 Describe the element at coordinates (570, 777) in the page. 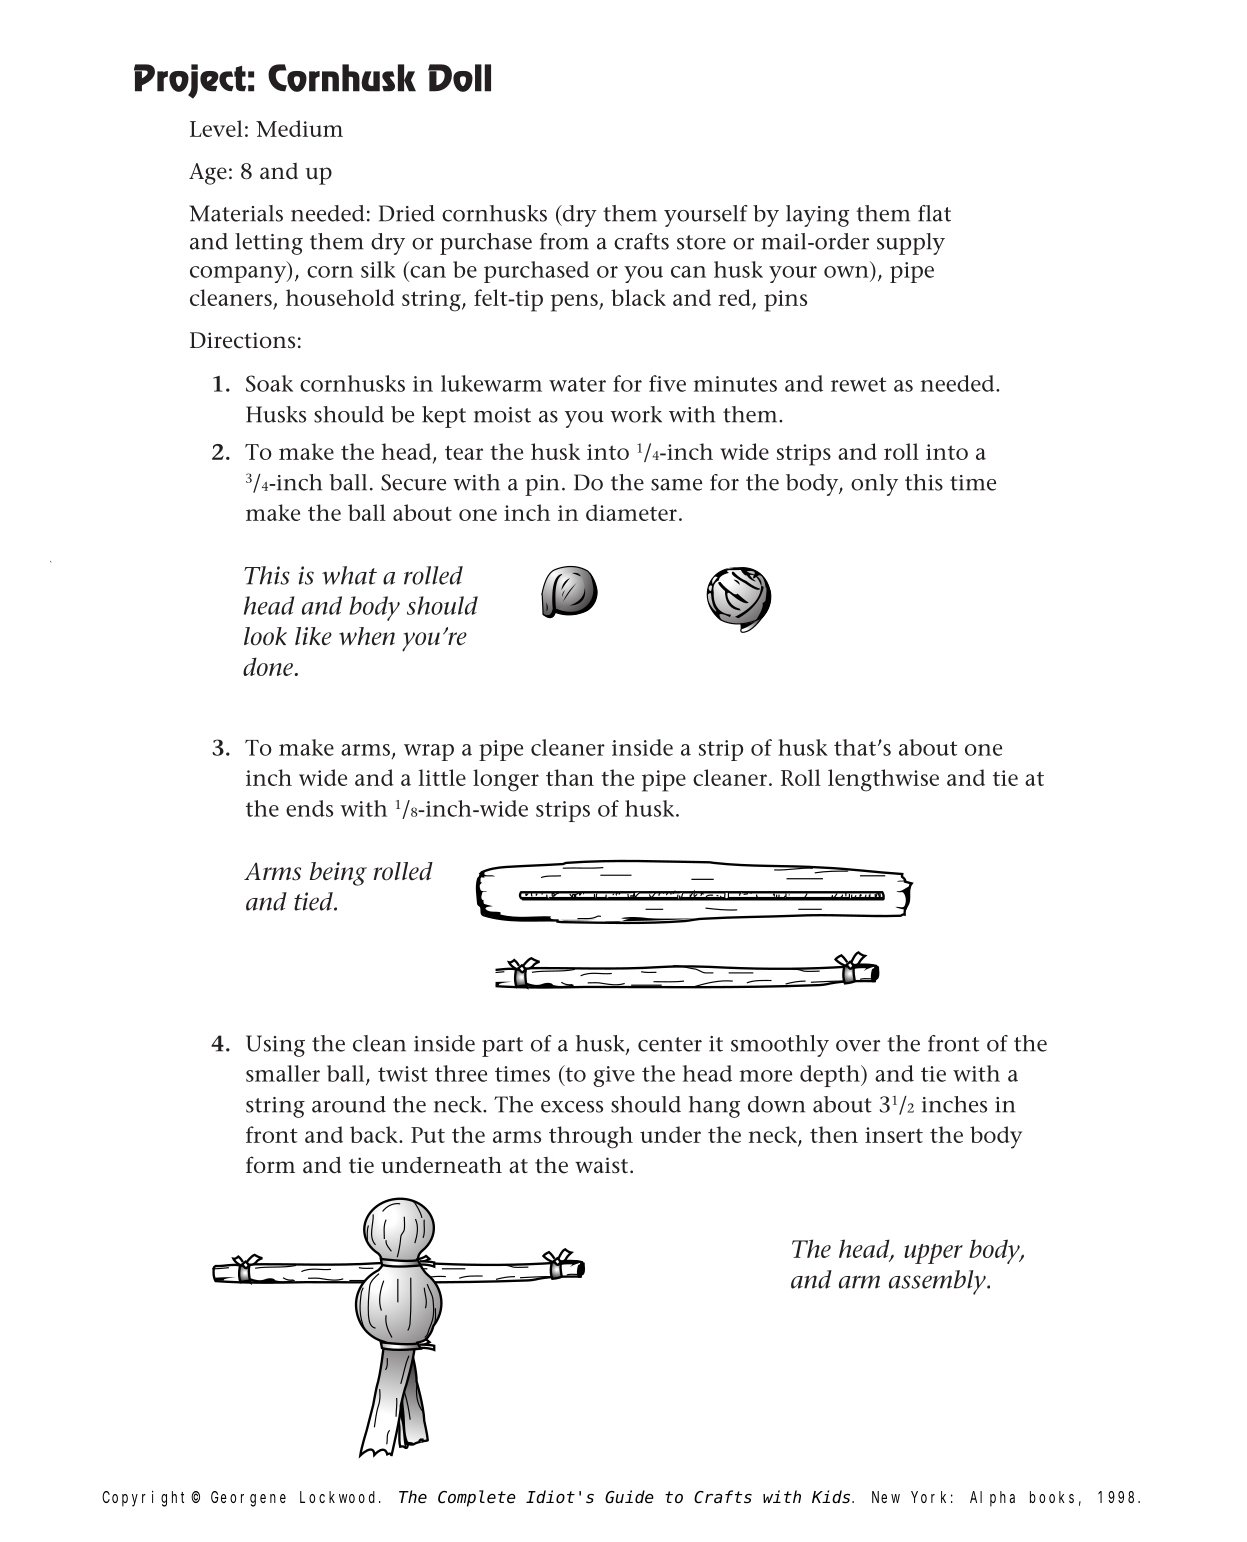

I see `than` at that location.
